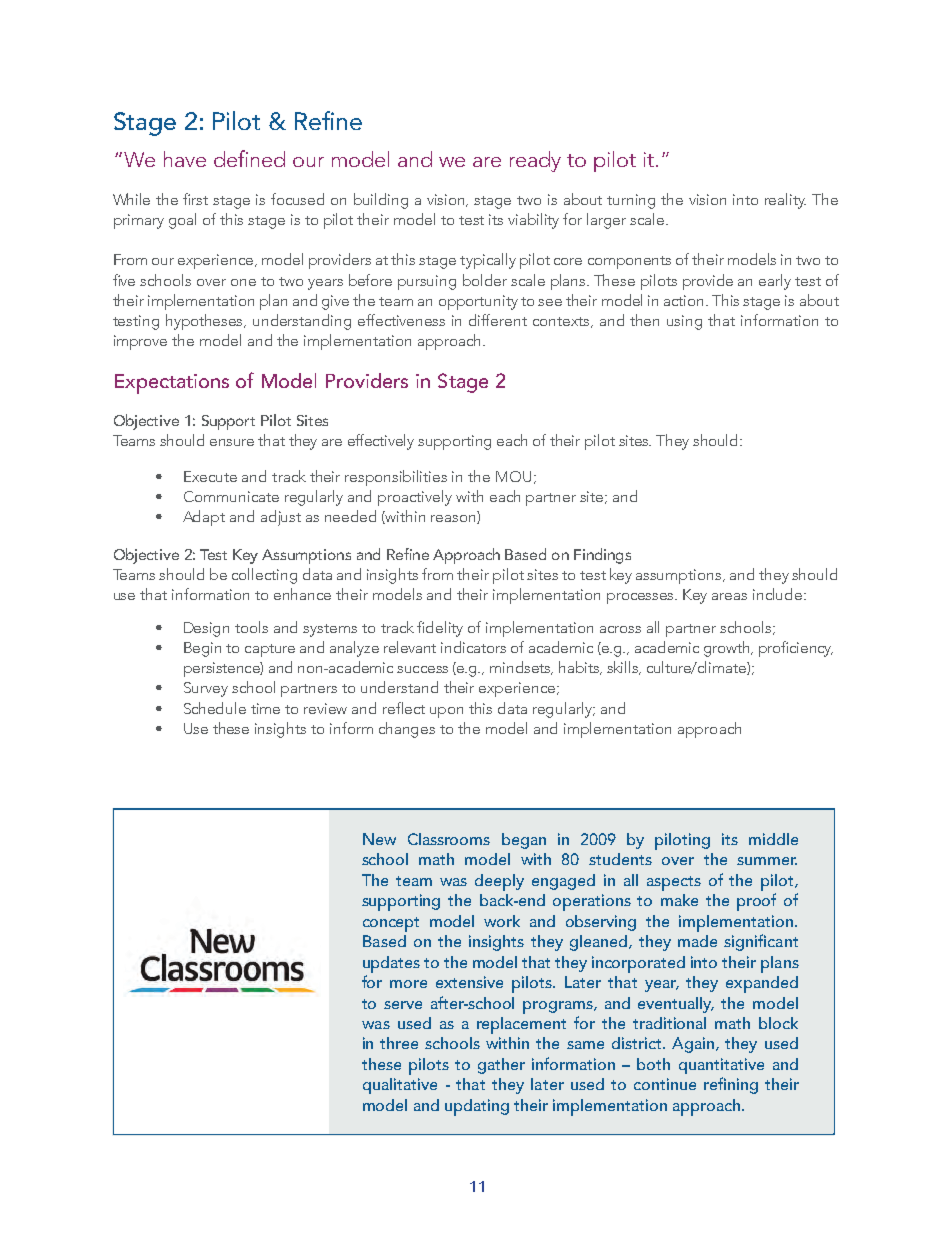  Describe the element at coordinates (773, 839) in the screenshot. I see `middle` at that location.
